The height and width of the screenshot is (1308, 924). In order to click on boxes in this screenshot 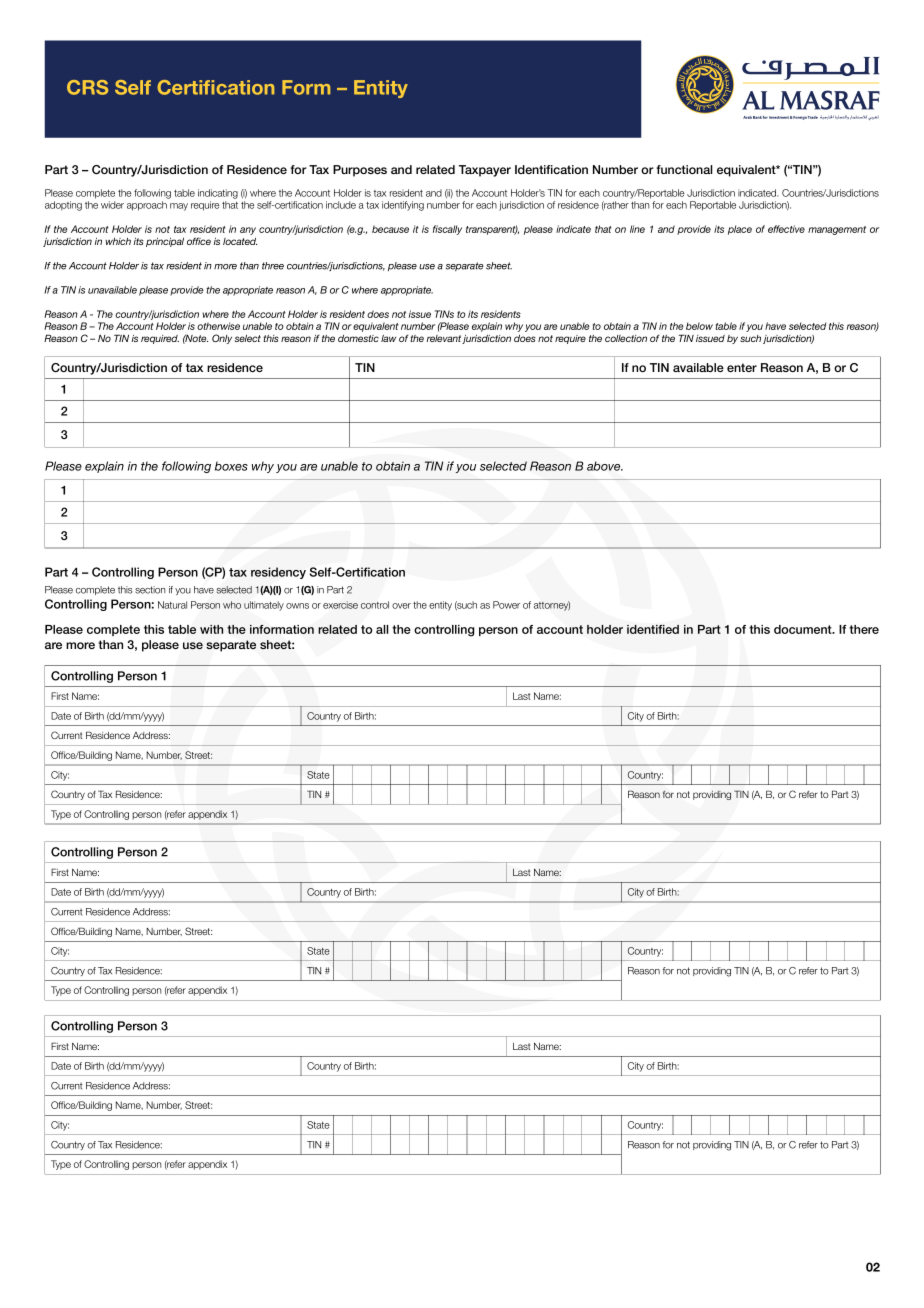, I will do `click(231, 466)`.
